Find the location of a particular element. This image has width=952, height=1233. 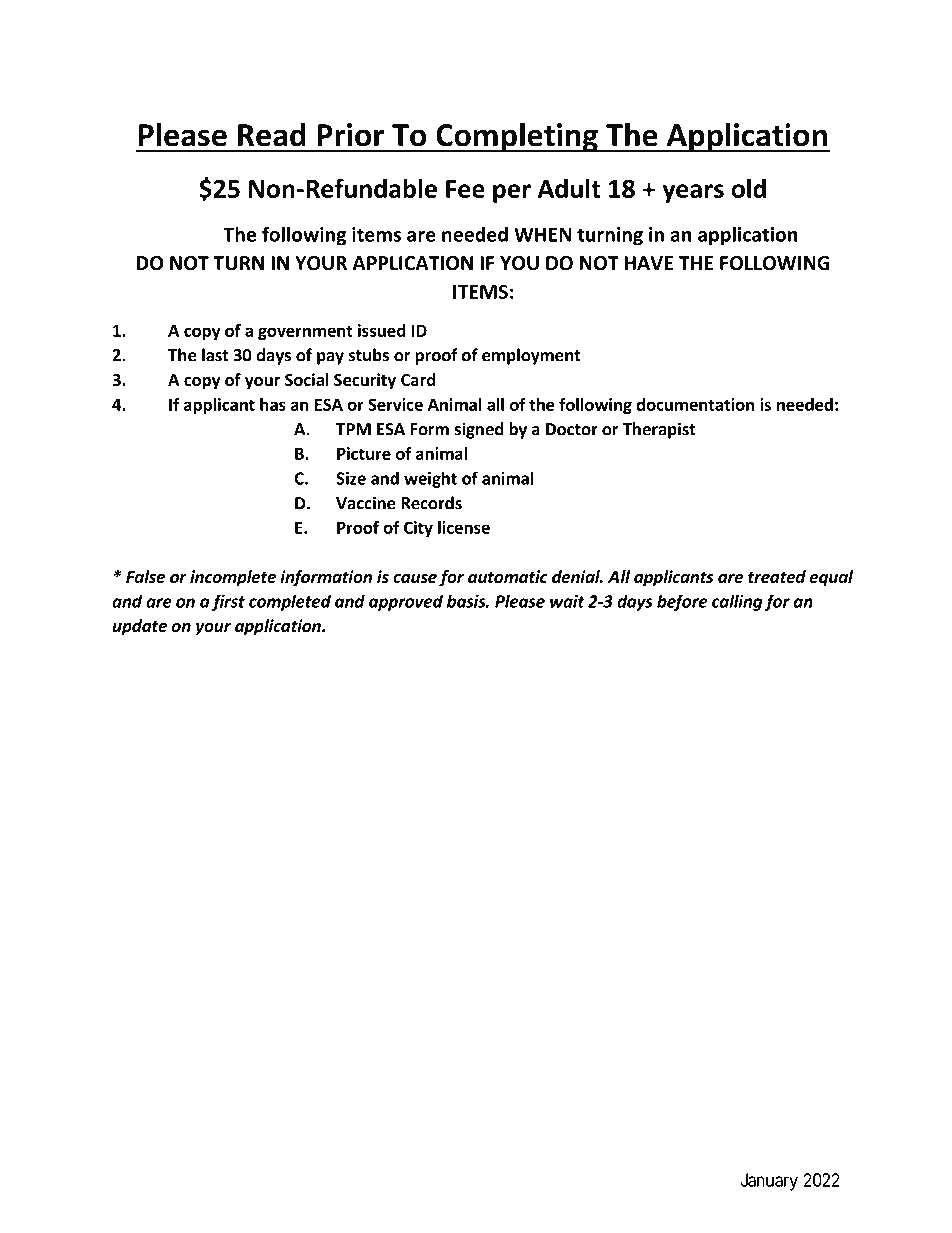

update is located at coordinates (140, 627).
